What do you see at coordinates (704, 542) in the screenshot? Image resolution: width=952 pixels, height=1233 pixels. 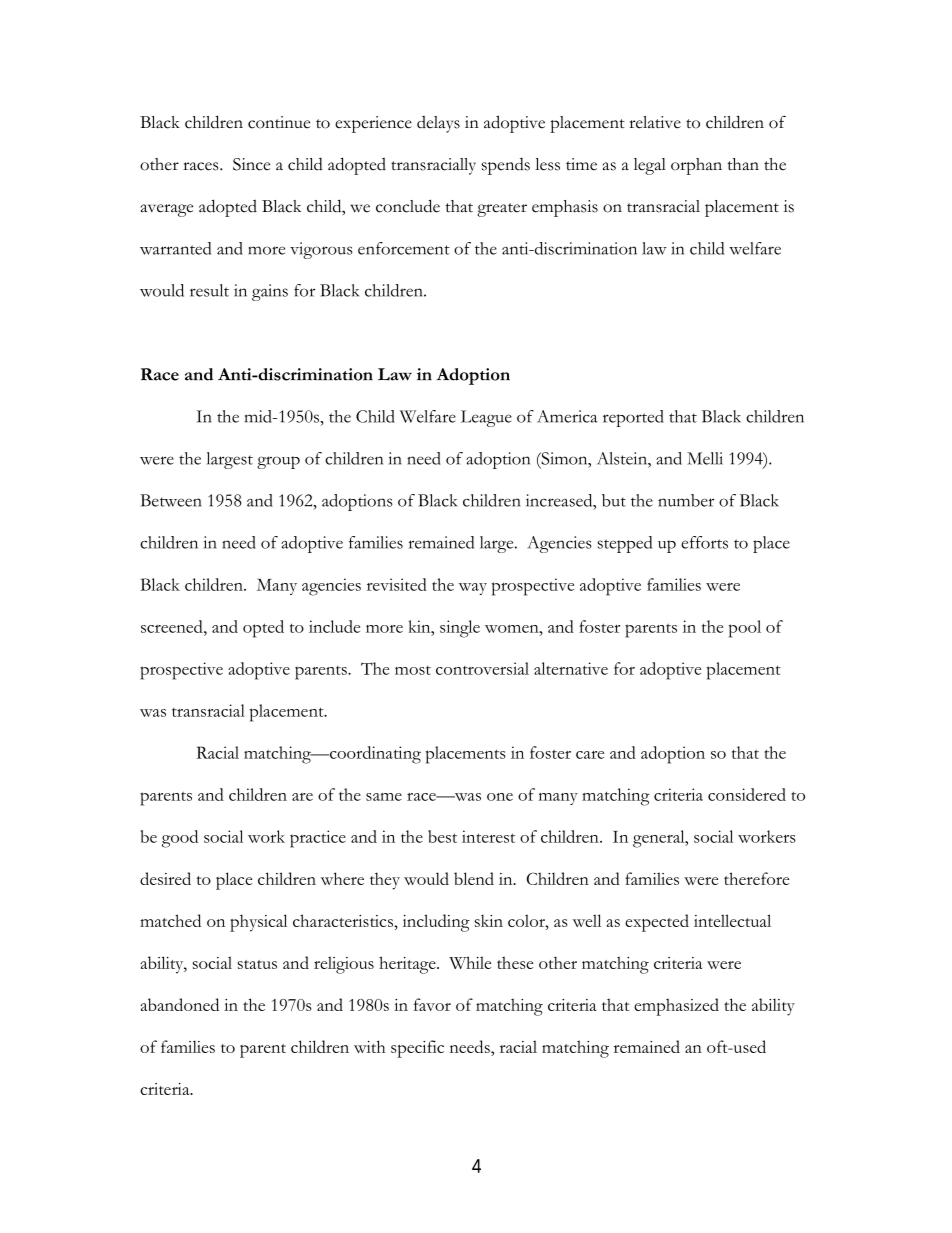 I see `efforts` at bounding box center [704, 542].
